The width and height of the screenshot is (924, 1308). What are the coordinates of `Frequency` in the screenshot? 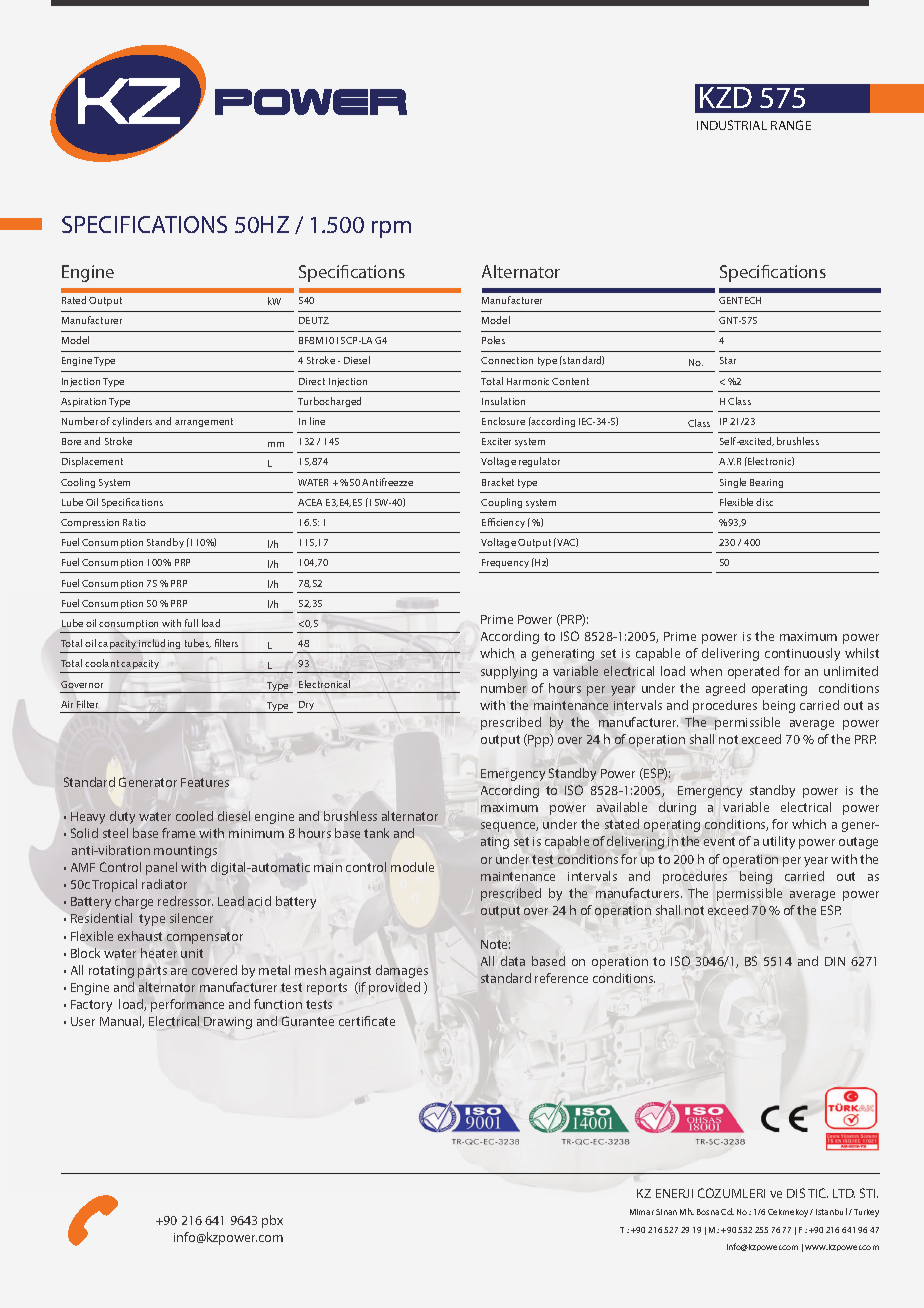 It's located at (505, 563).
